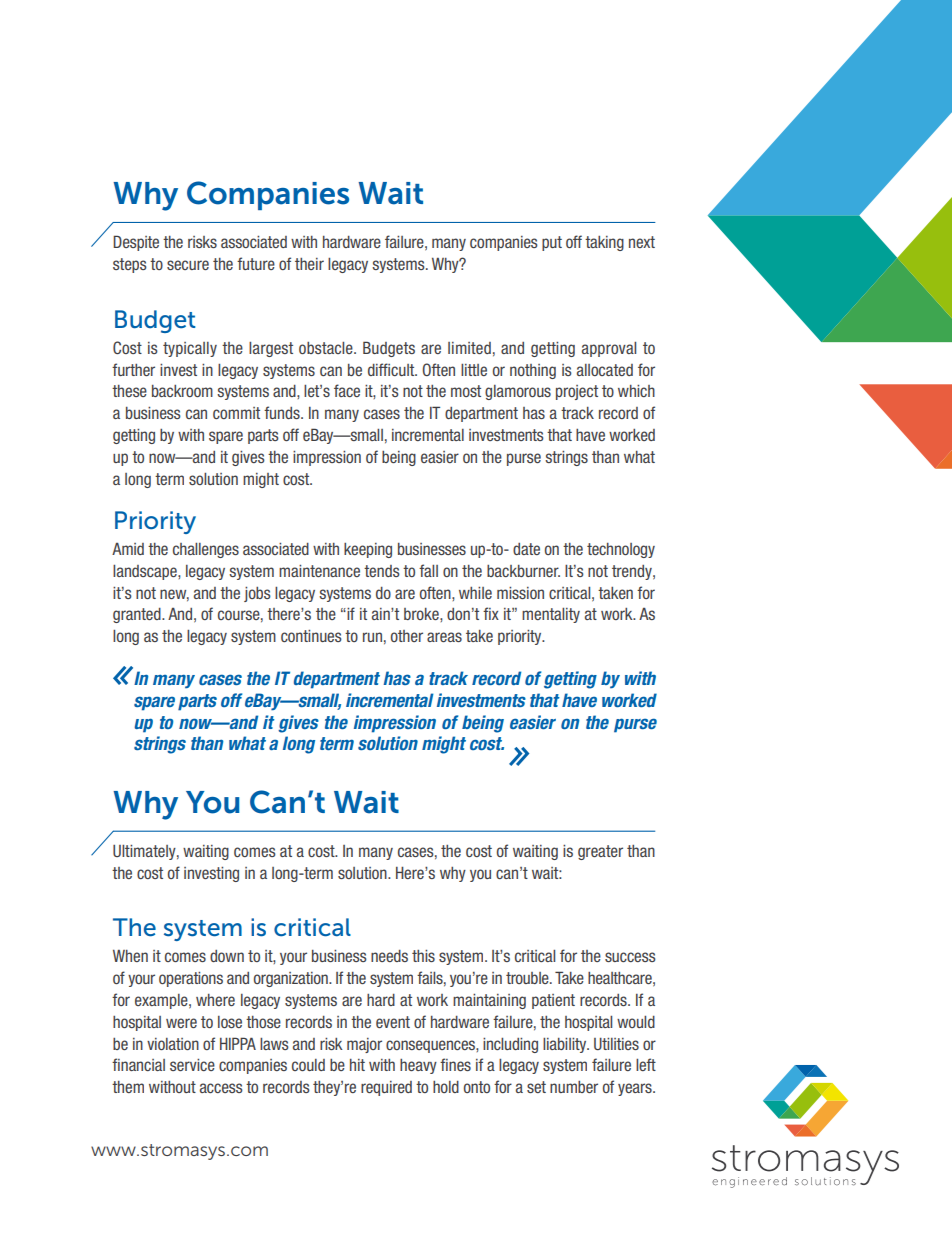  Describe the element at coordinates (382, 571) in the image. I see `tends` at that location.
